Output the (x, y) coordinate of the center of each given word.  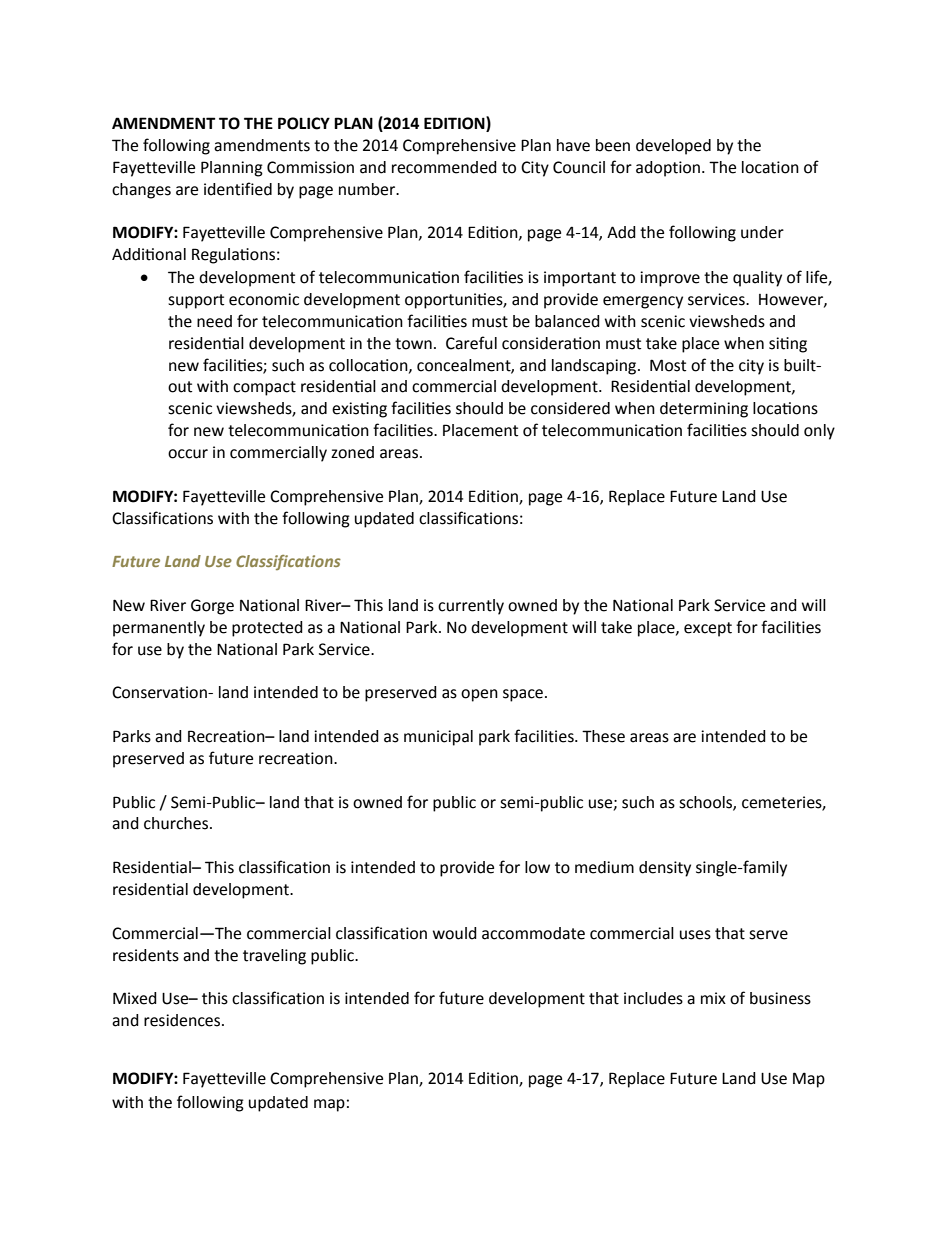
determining (704, 410)
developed (673, 147)
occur (188, 454)
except (708, 629)
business (780, 998)
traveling (274, 957)
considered (570, 408)
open (479, 695)
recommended (444, 167)
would (455, 933)
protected (267, 629)
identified (238, 189)
